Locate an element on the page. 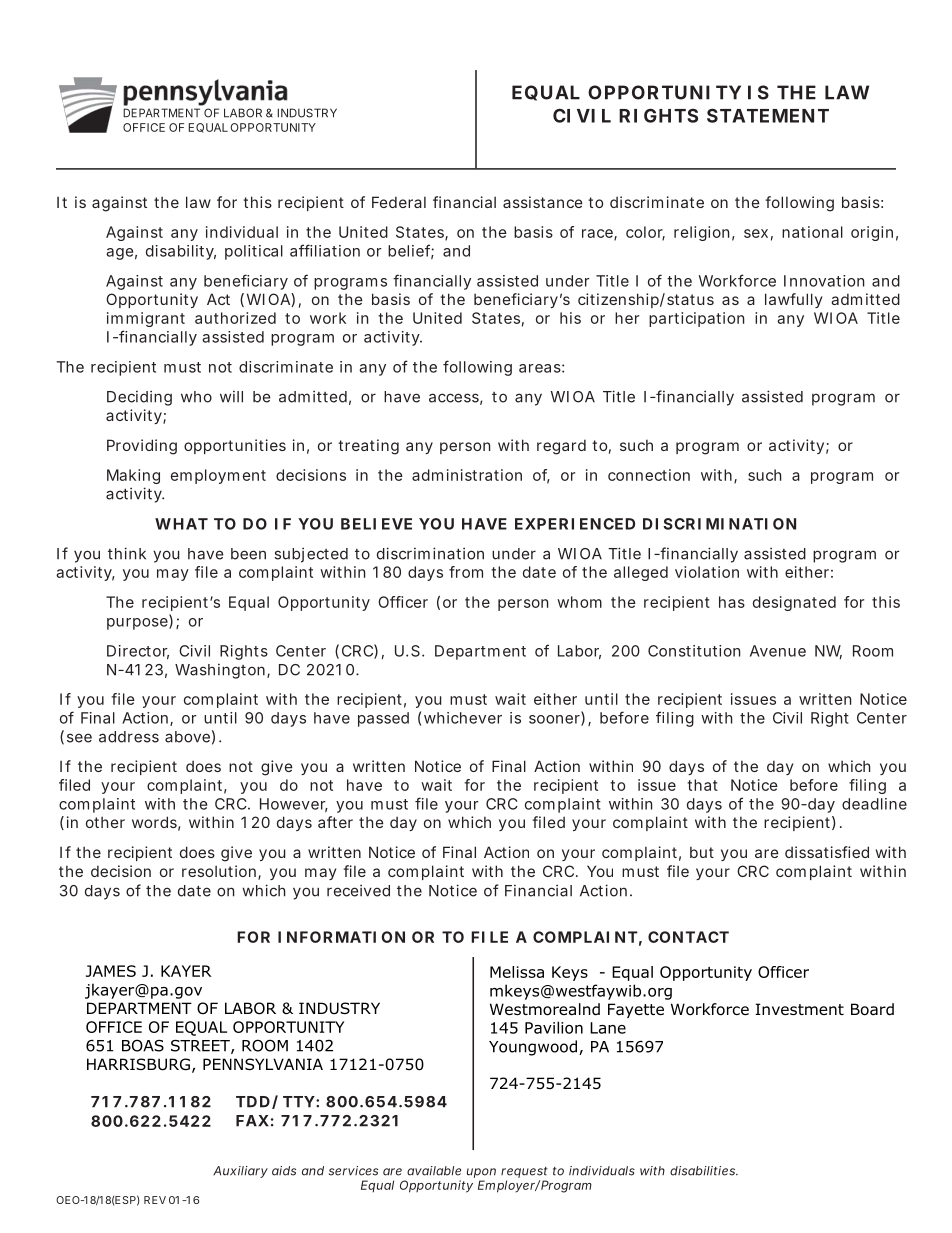 Image resolution: width=952 pixels, height=1233 pixels. immigrant is located at coordinates (146, 319).
